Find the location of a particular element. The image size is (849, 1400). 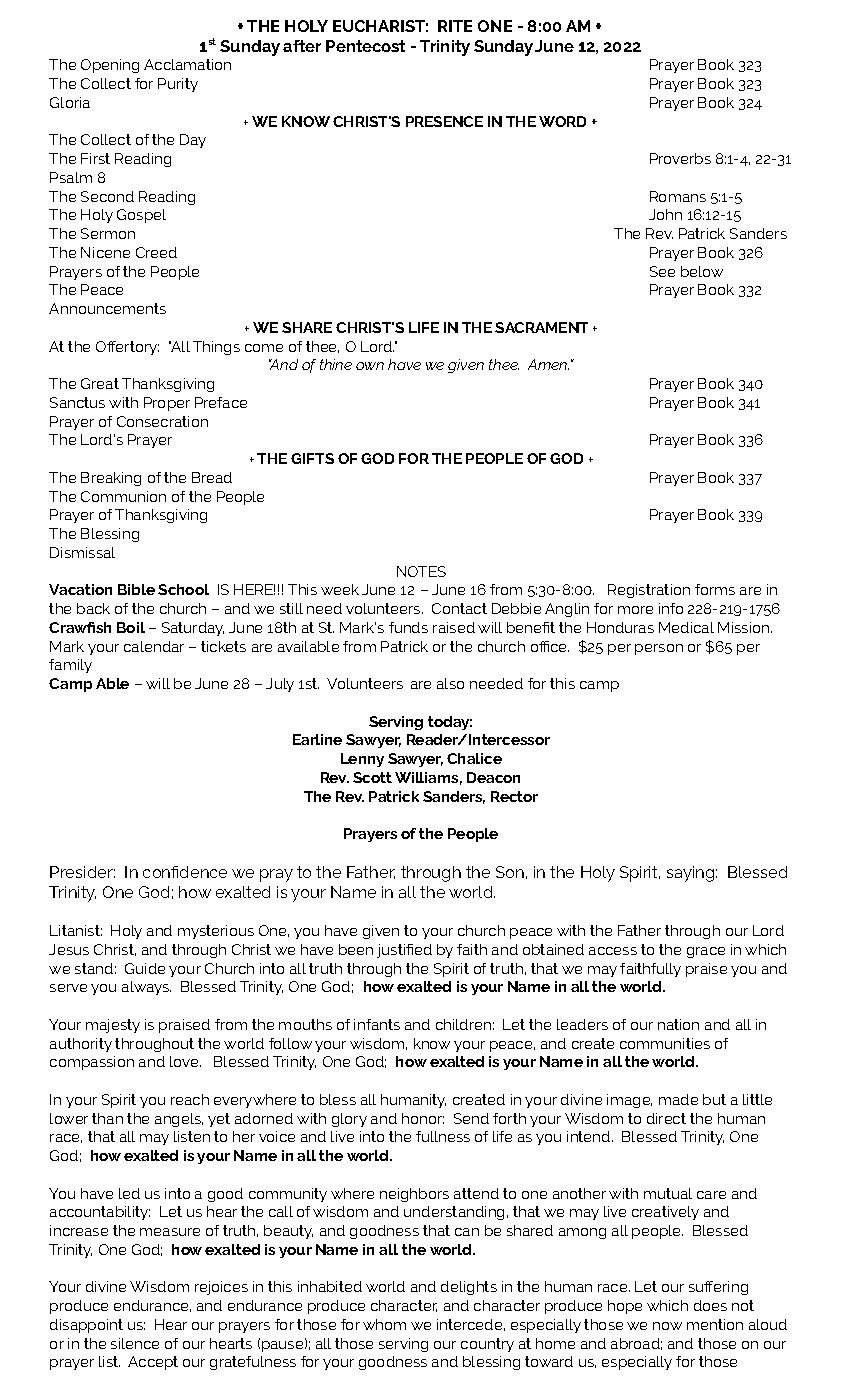

RITE is located at coordinates (455, 26).
